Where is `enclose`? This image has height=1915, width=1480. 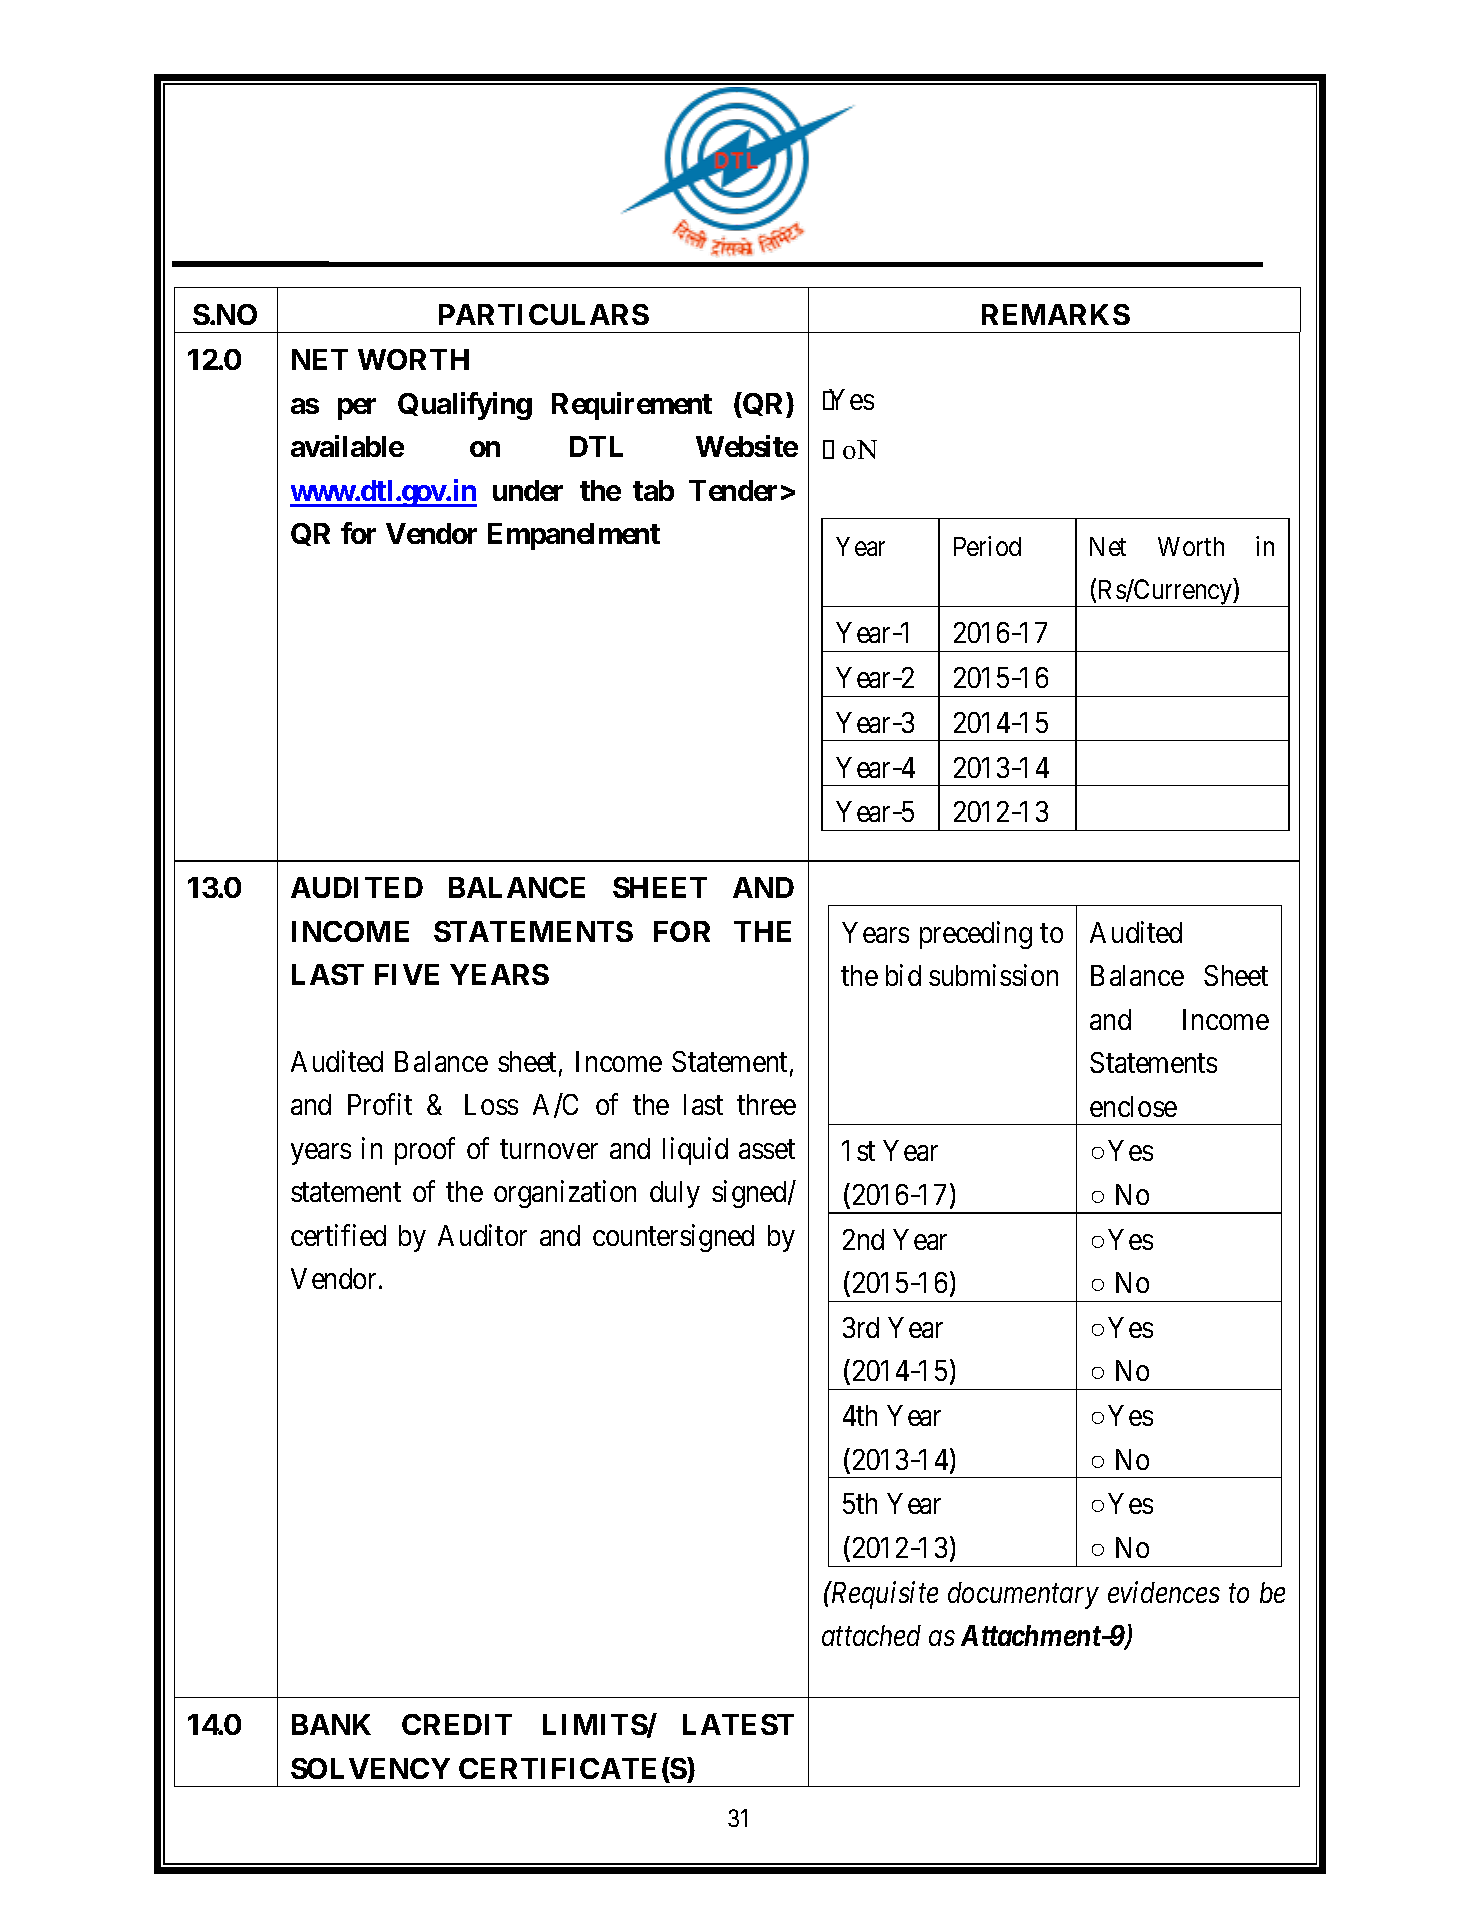
enclose is located at coordinates (1133, 1106).
